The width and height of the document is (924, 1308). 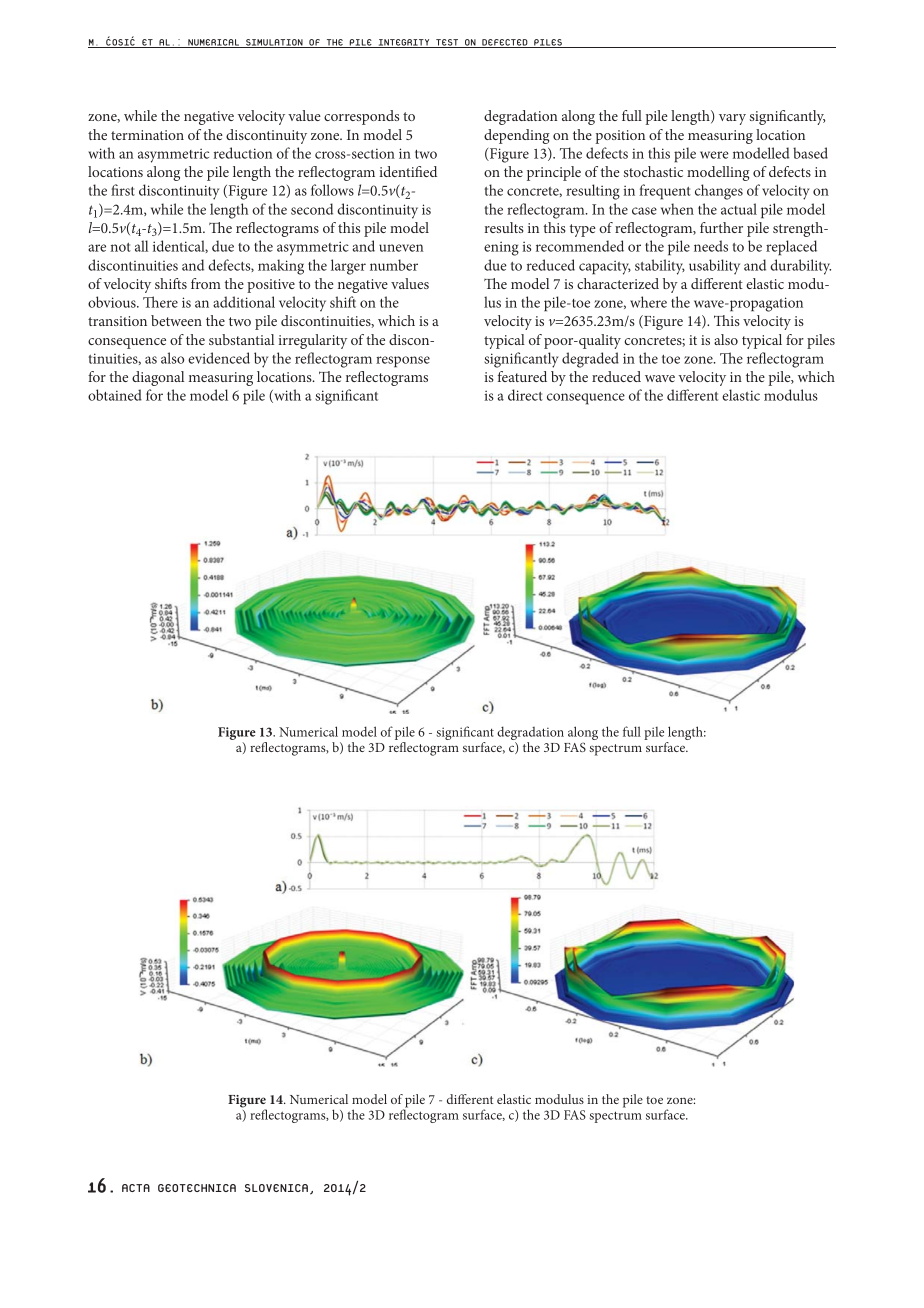 I want to click on termination, so click(x=147, y=135).
